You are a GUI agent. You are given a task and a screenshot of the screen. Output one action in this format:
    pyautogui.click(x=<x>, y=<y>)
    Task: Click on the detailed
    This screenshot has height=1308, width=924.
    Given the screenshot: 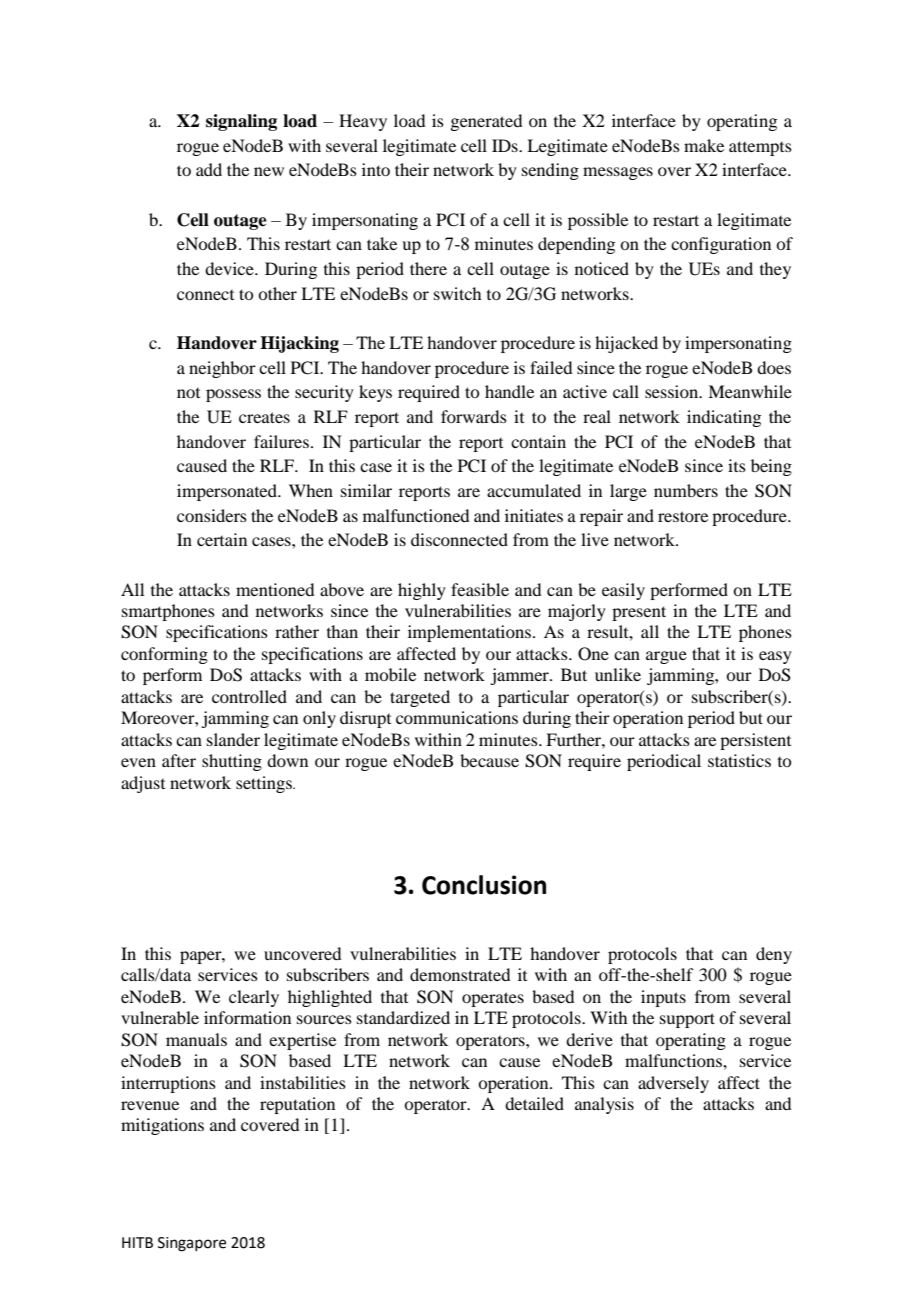 What is the action you would take?
    pyautogui.click(x=534, y=1103)
